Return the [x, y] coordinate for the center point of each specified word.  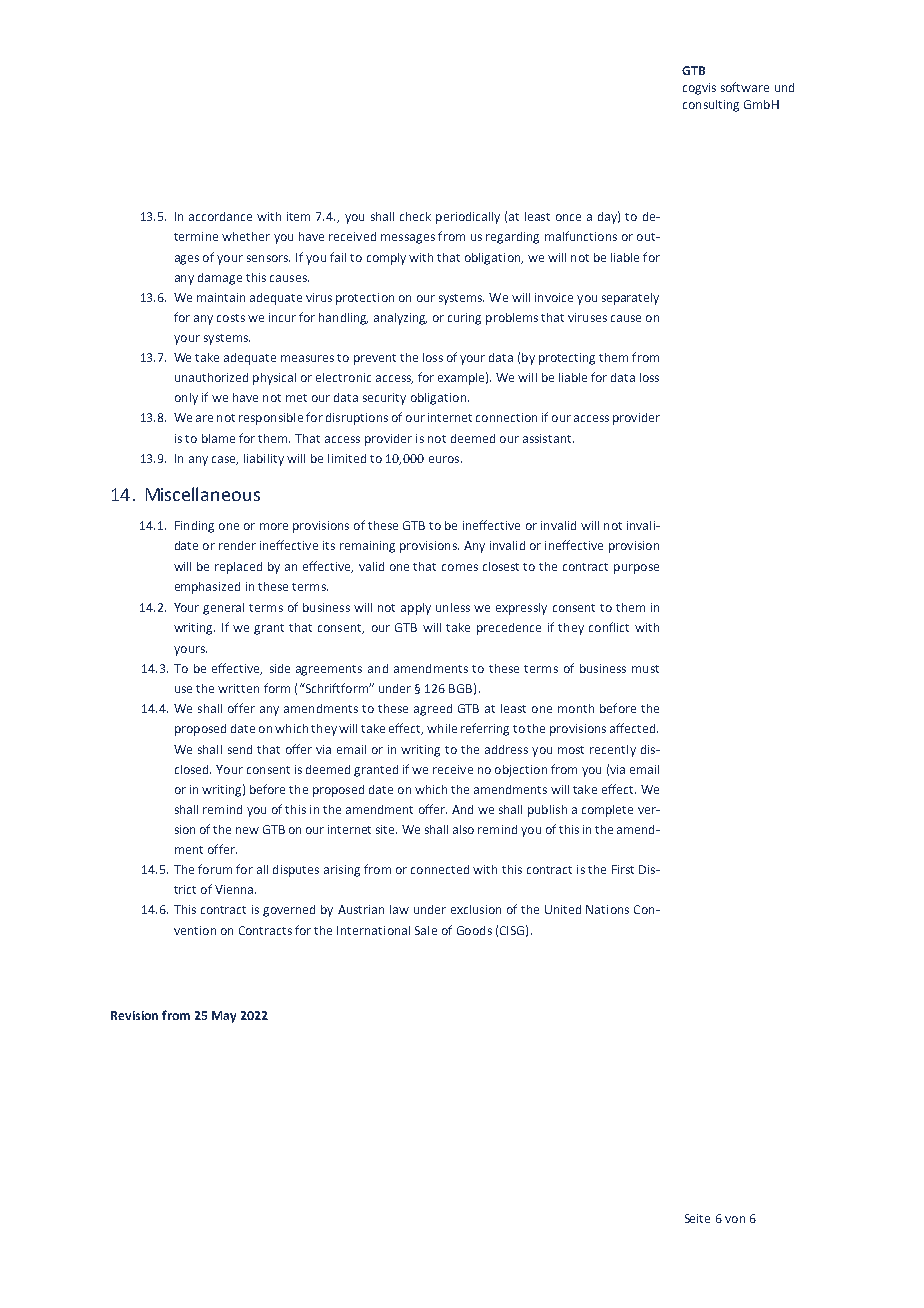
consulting [711, 106]
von [735, 1219]
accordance [220, 216]
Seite [697, 1218]
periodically [468, 218]
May [224, 1017]
